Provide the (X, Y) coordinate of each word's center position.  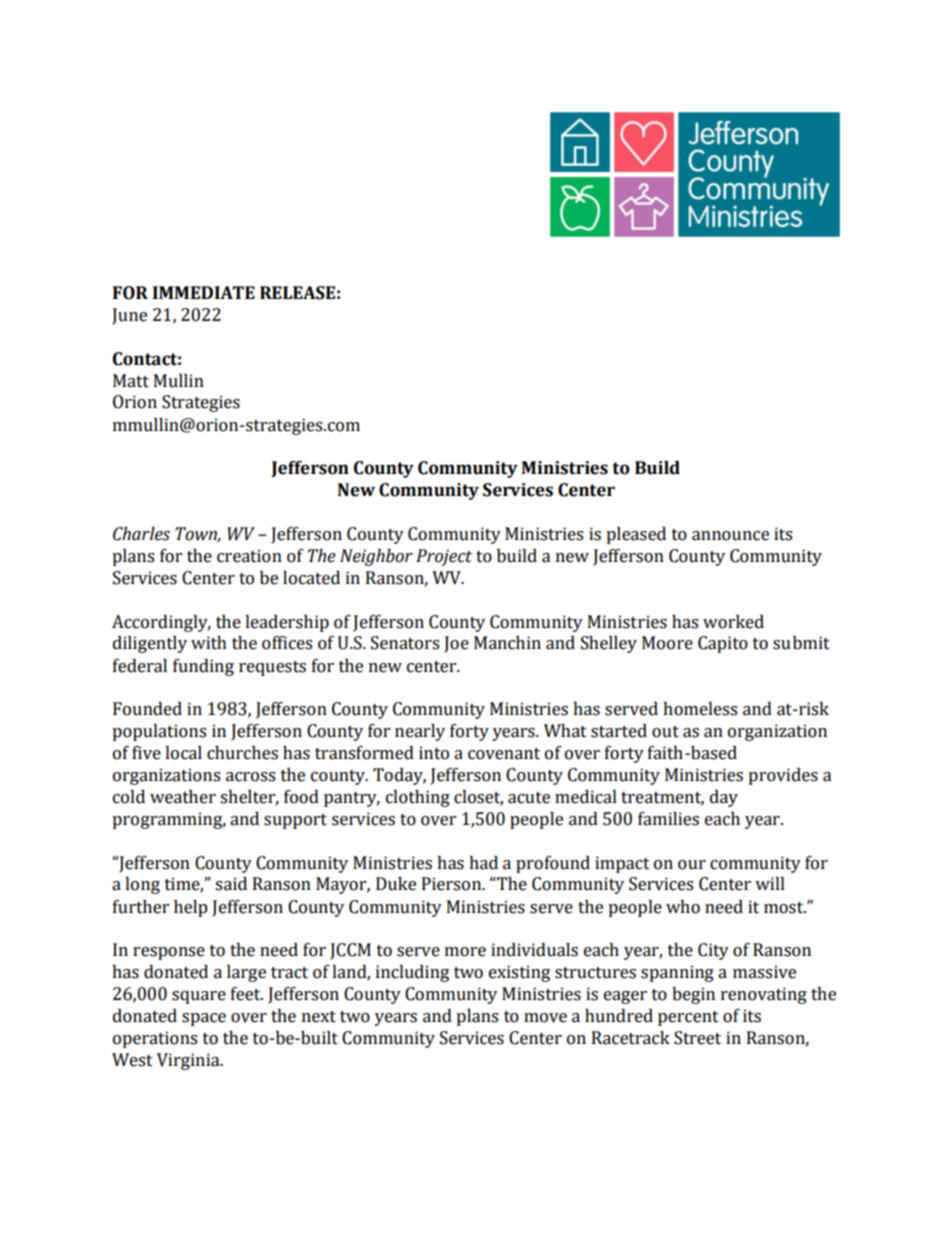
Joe (456, 644)
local (183, 753)
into (434, 753)
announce (730, 536)
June (129, 316)
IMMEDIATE (204, 292)
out (665, 732)
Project (444, 557)
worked (733, 622)
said (231, 884)
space (204, 1019)
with (209, 643)
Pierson (453, 884)
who (683, 907)
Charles (141, 534)
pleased (636, 535)
